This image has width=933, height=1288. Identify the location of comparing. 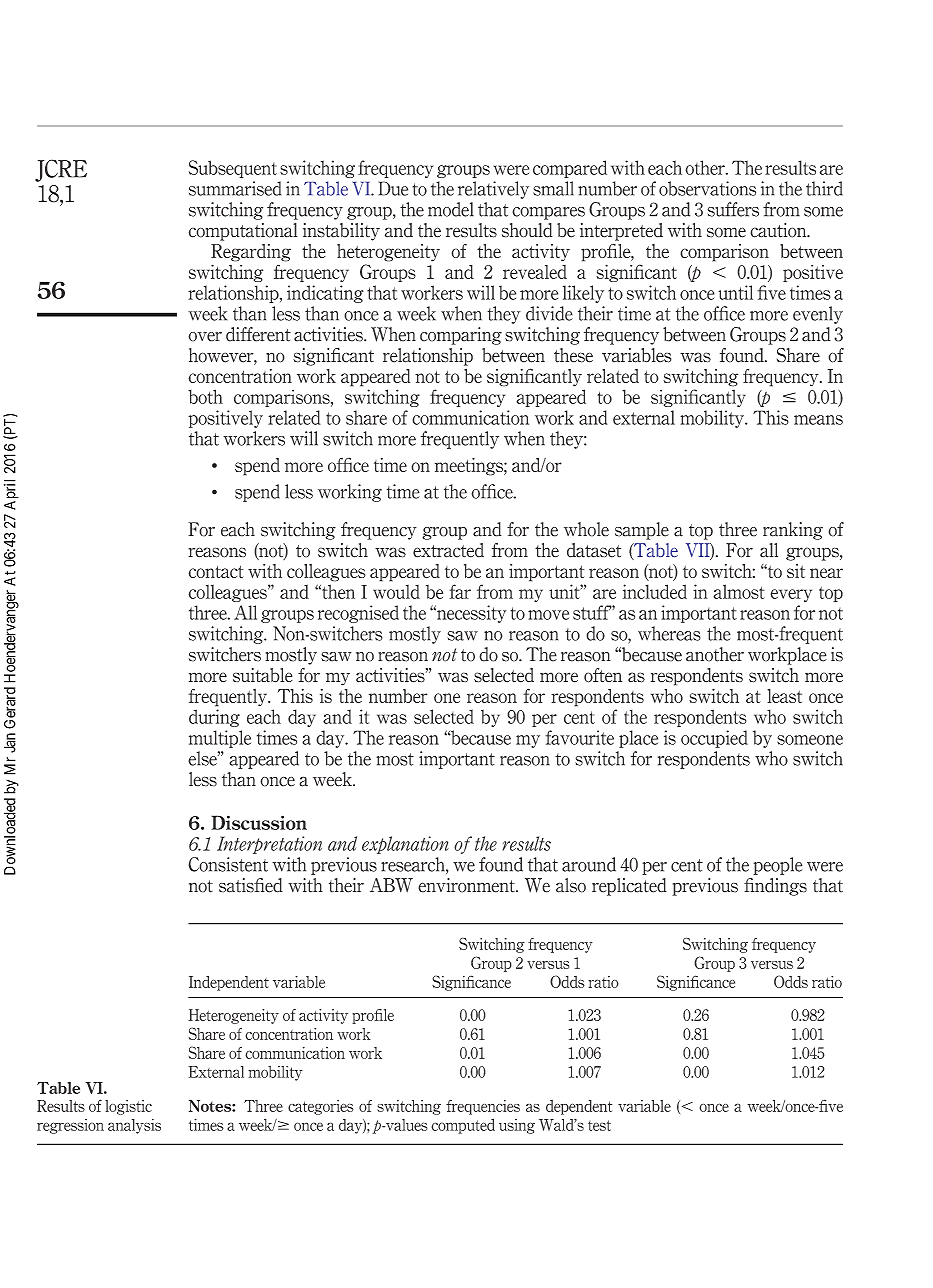
(461, 336).
